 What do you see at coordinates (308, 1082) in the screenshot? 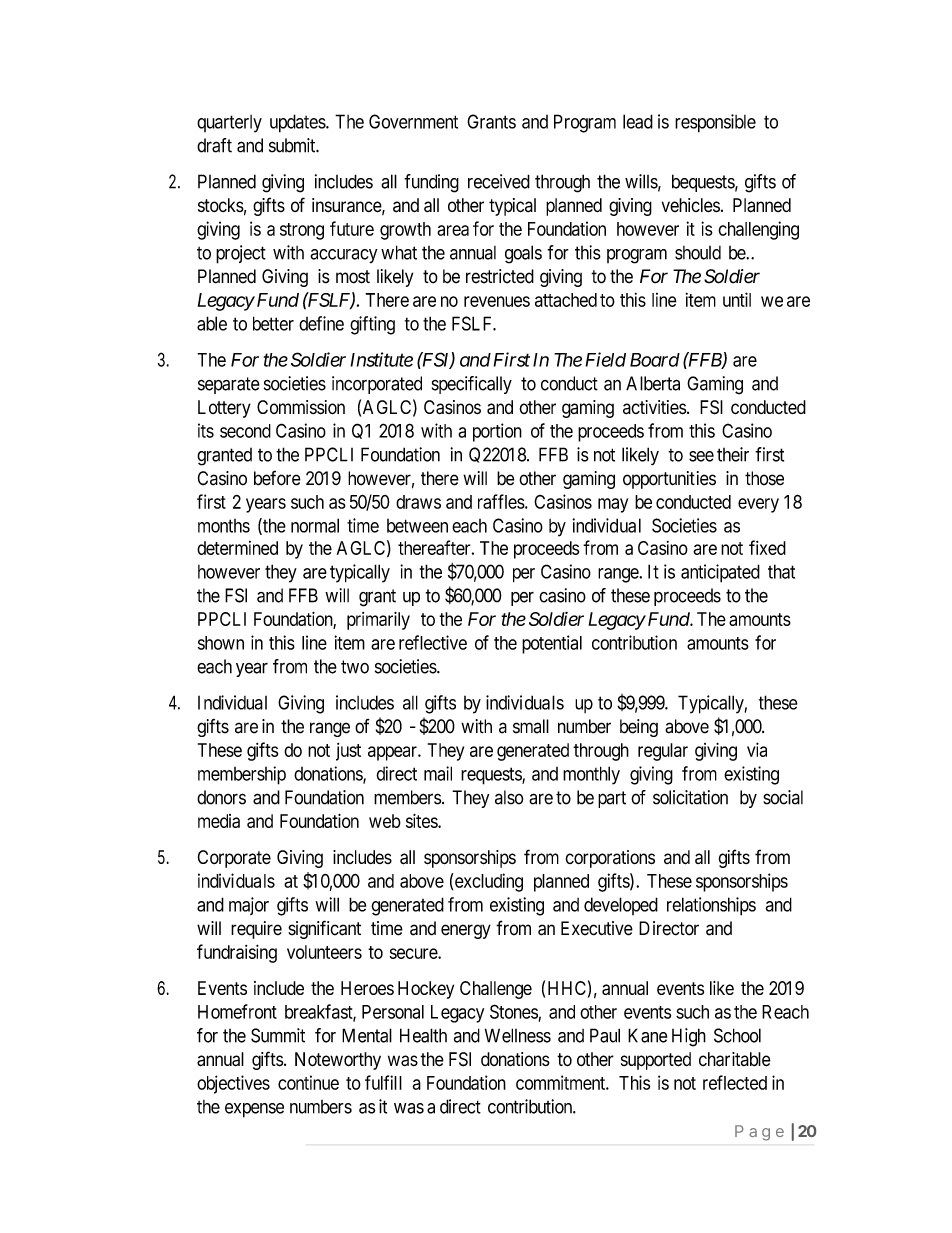
I see `continue` at bounding box center [308, 1082].
